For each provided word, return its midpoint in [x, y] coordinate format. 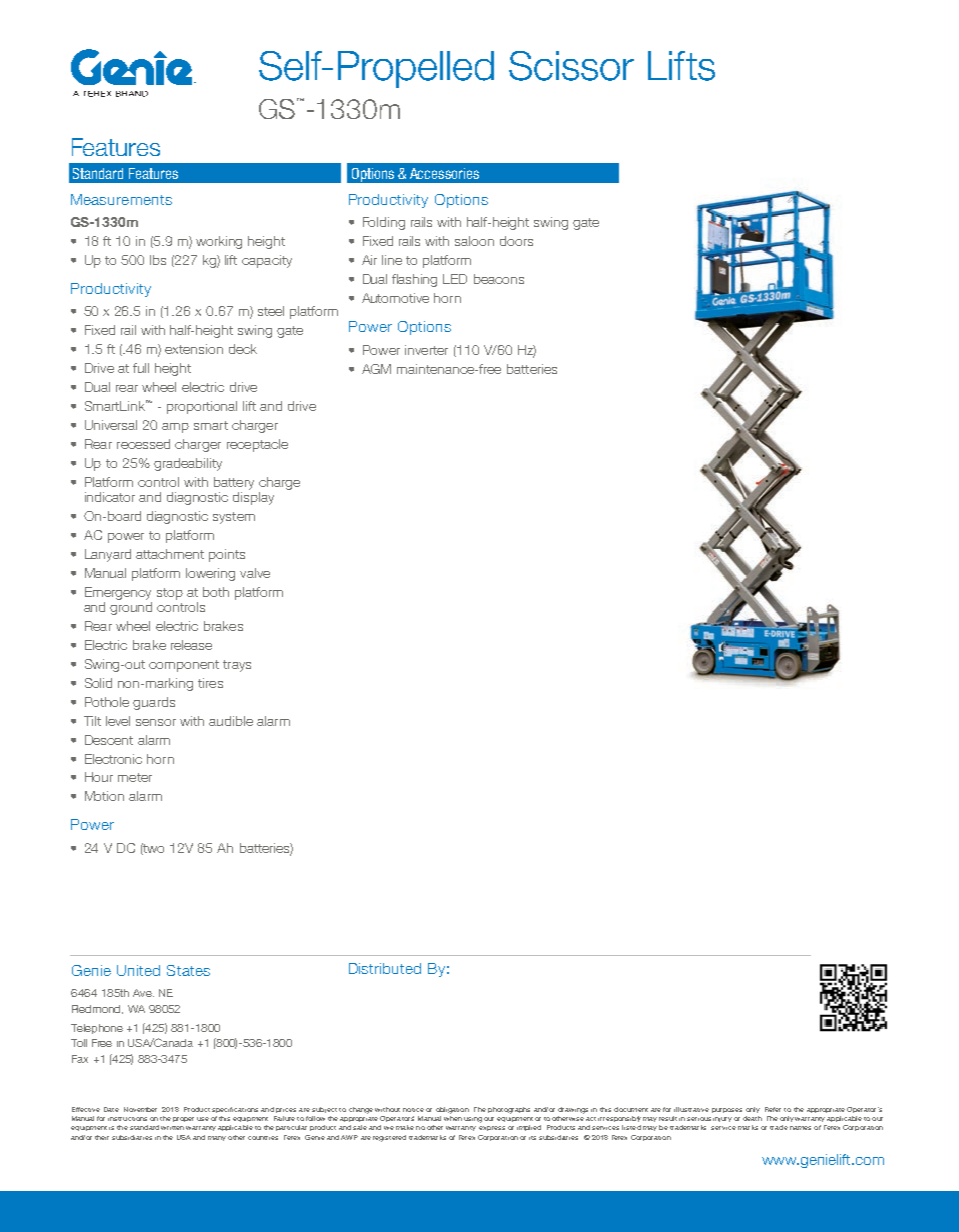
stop [170, 594]
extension [194, 349]
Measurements [121, 199]
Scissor [571, 66]
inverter [426, 350]
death [752, 1118]
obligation [452, 1110]
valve [255, 573]
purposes [727, 1110]
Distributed [385, 968]
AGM [376, 369]
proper [183, 1119]
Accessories [444, 173]
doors [516, 241]
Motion [104, 796]
